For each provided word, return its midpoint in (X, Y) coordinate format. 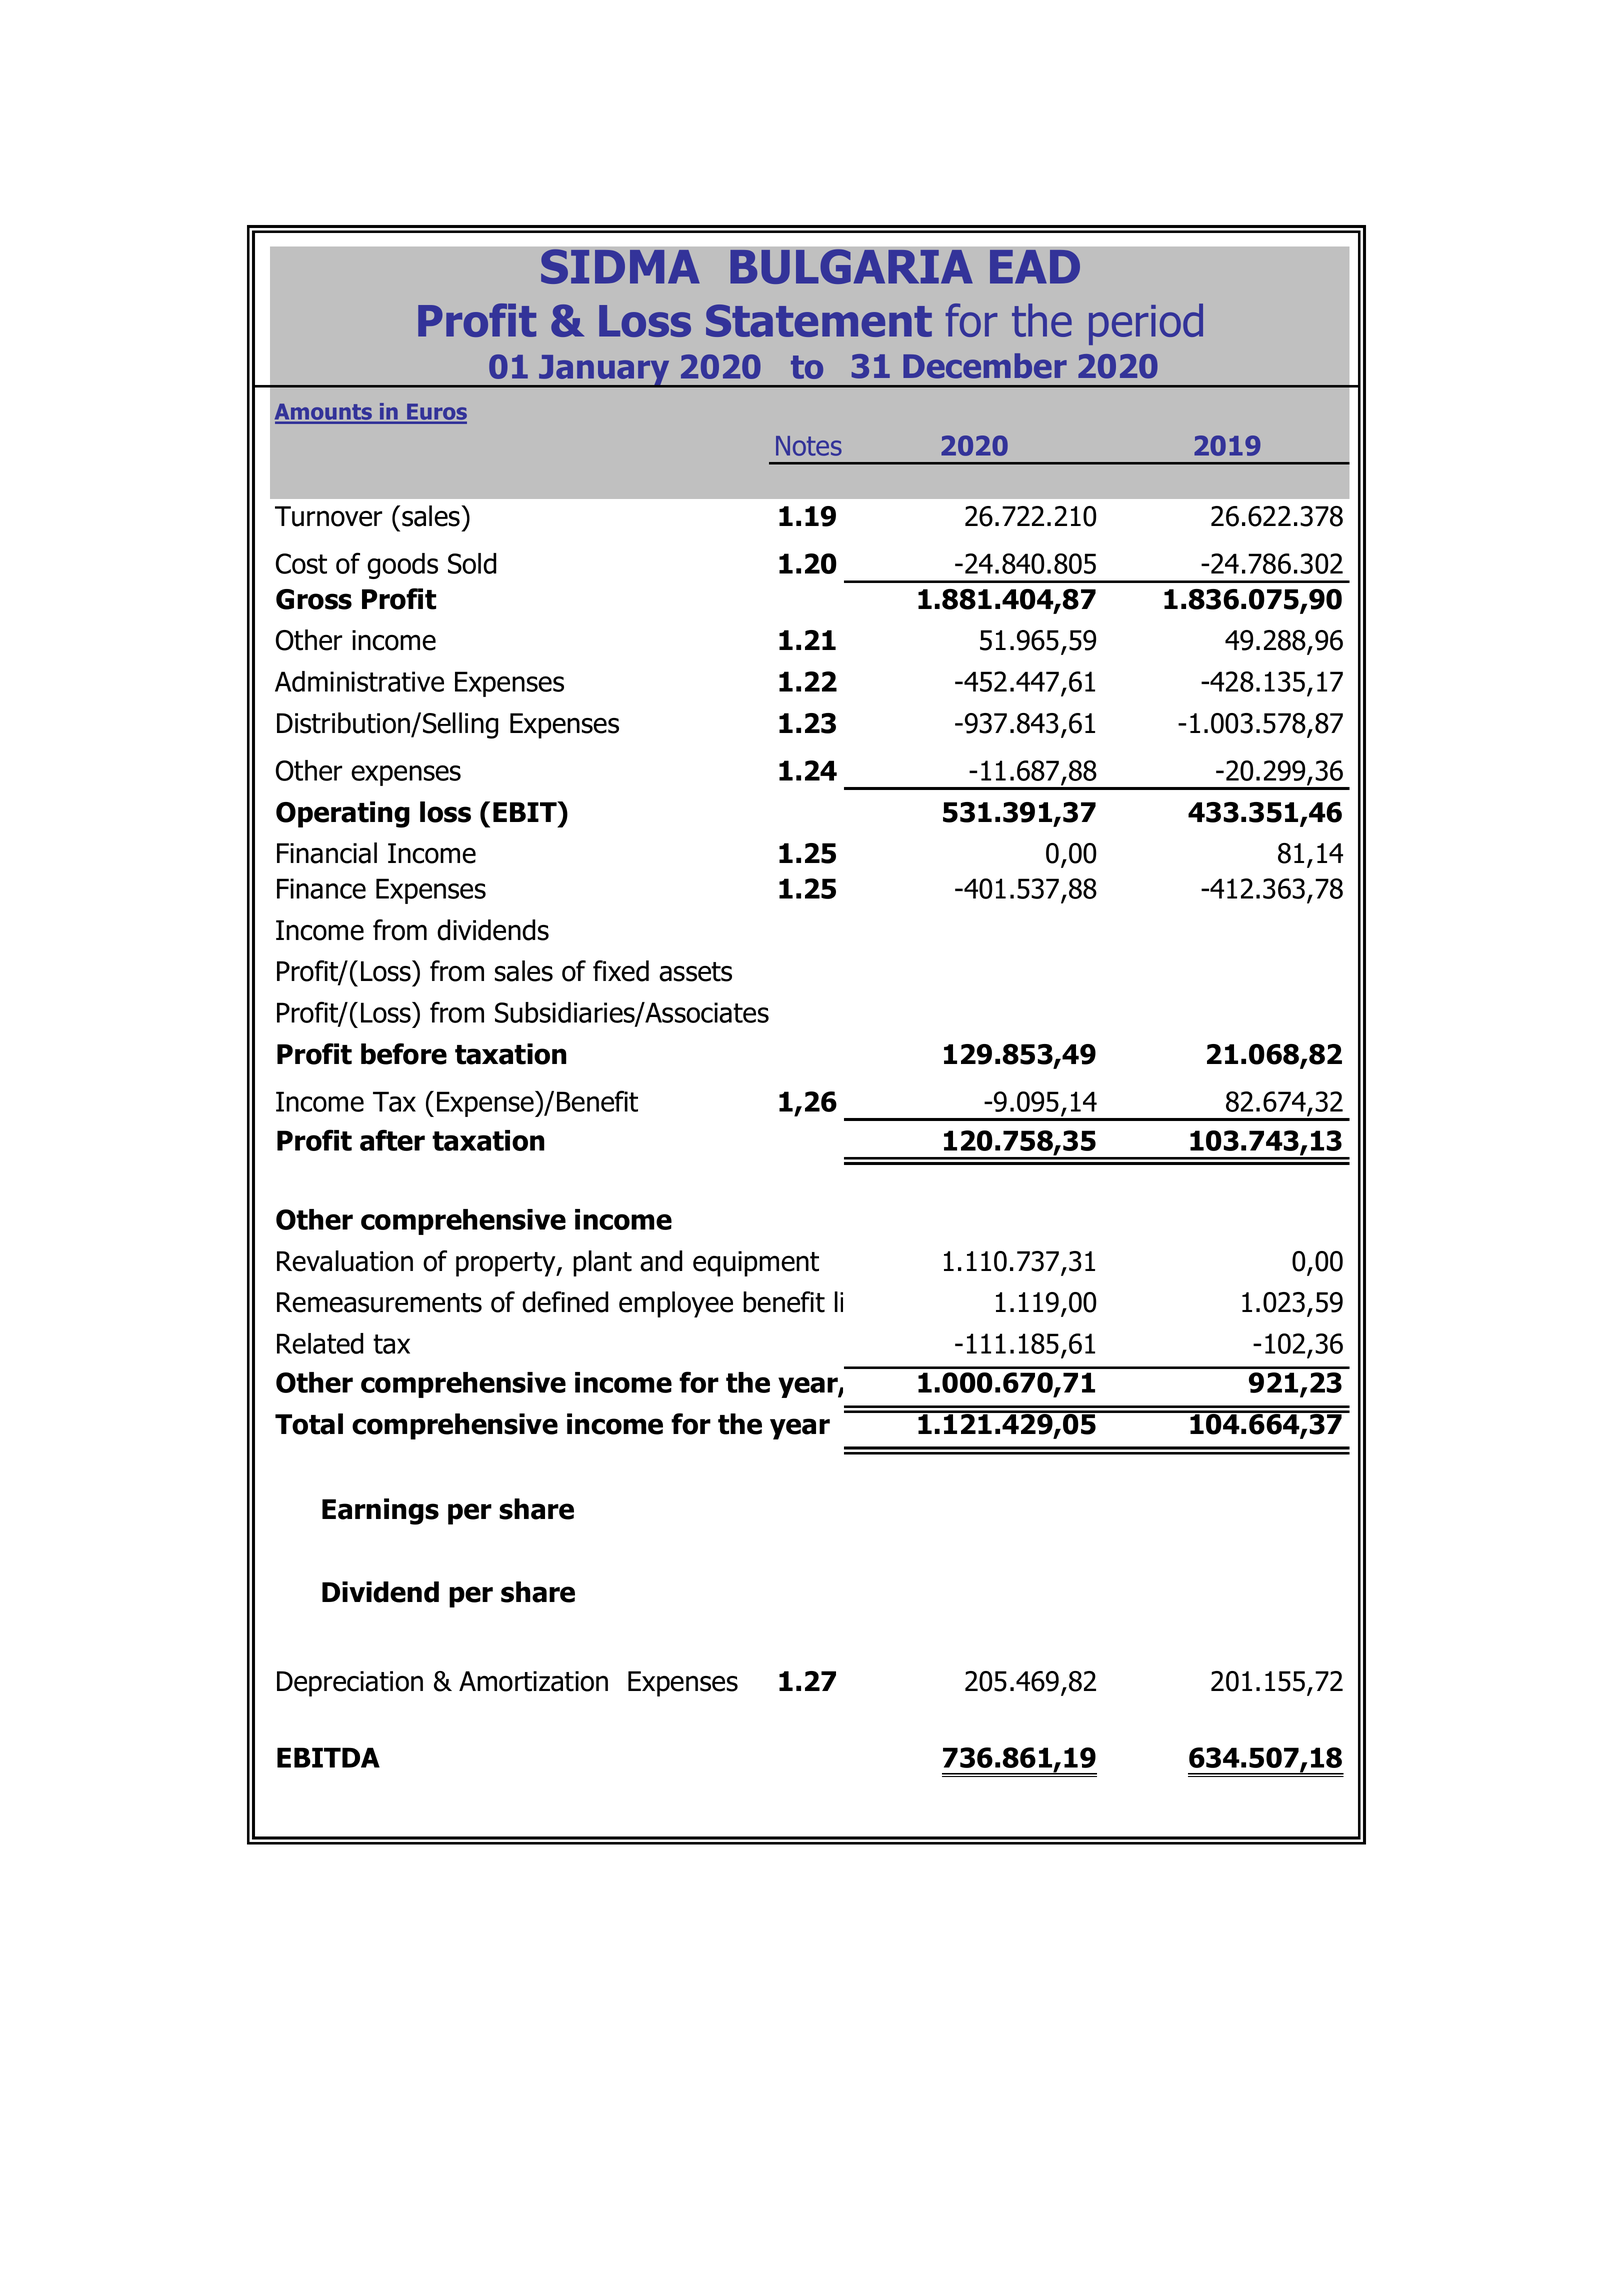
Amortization (533, 1681)
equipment (756, 1264)
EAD (1035, 267)
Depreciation (350, 1684)
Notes (809, 446)
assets (695, 972)
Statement (819, 320)
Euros (436, 413)
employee (676, 1304)
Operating (343, 814)
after (392, 1140)
